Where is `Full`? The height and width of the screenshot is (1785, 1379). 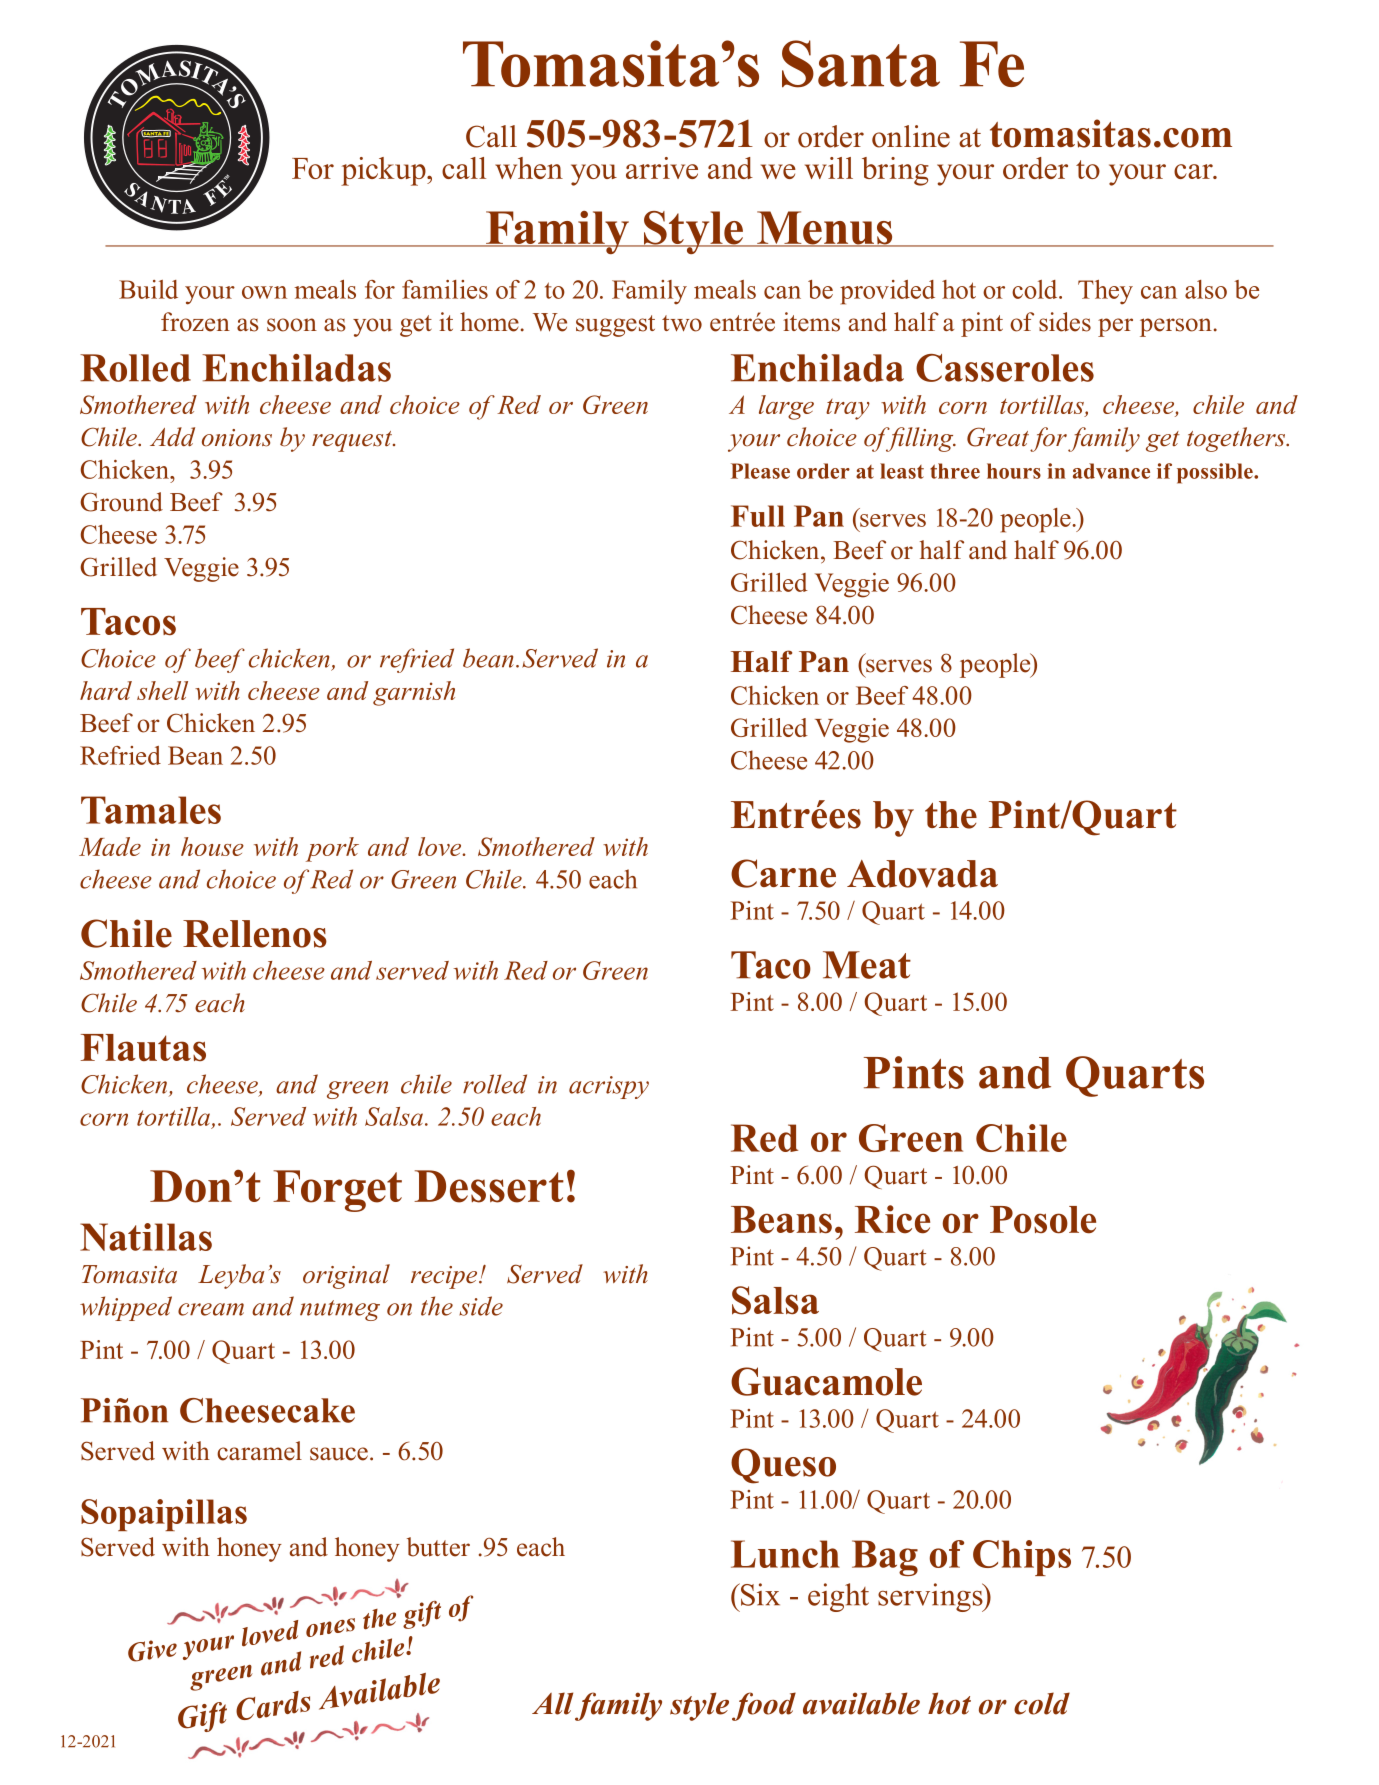 Full is located at coordinates (758, 516).
